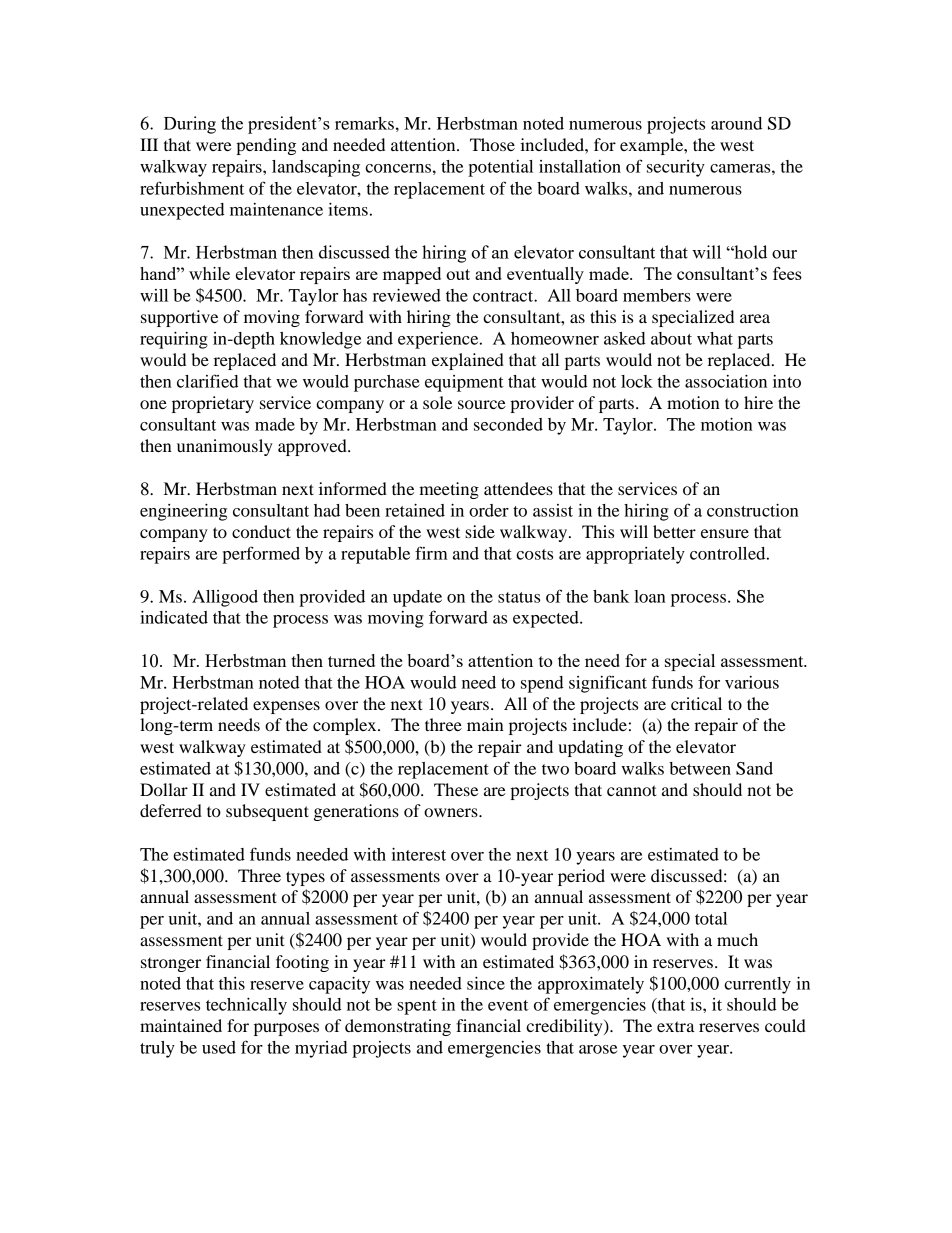 Image resolution: width=952 pixels, height=1233 pixels. I want to click on spent, so click(417, 1007).
